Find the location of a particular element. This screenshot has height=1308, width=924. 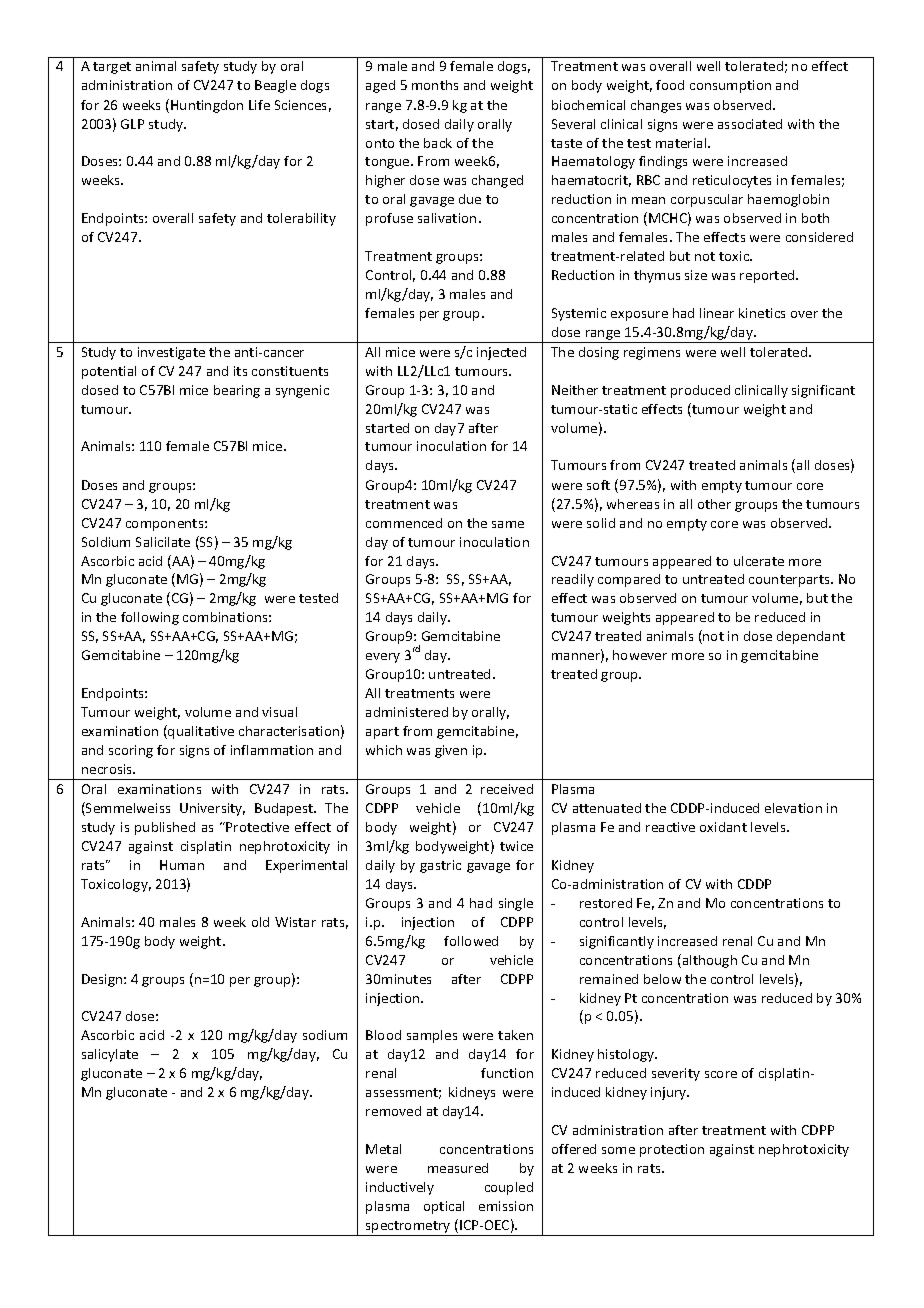

salicylate is located at coordinates (110, 1055).
